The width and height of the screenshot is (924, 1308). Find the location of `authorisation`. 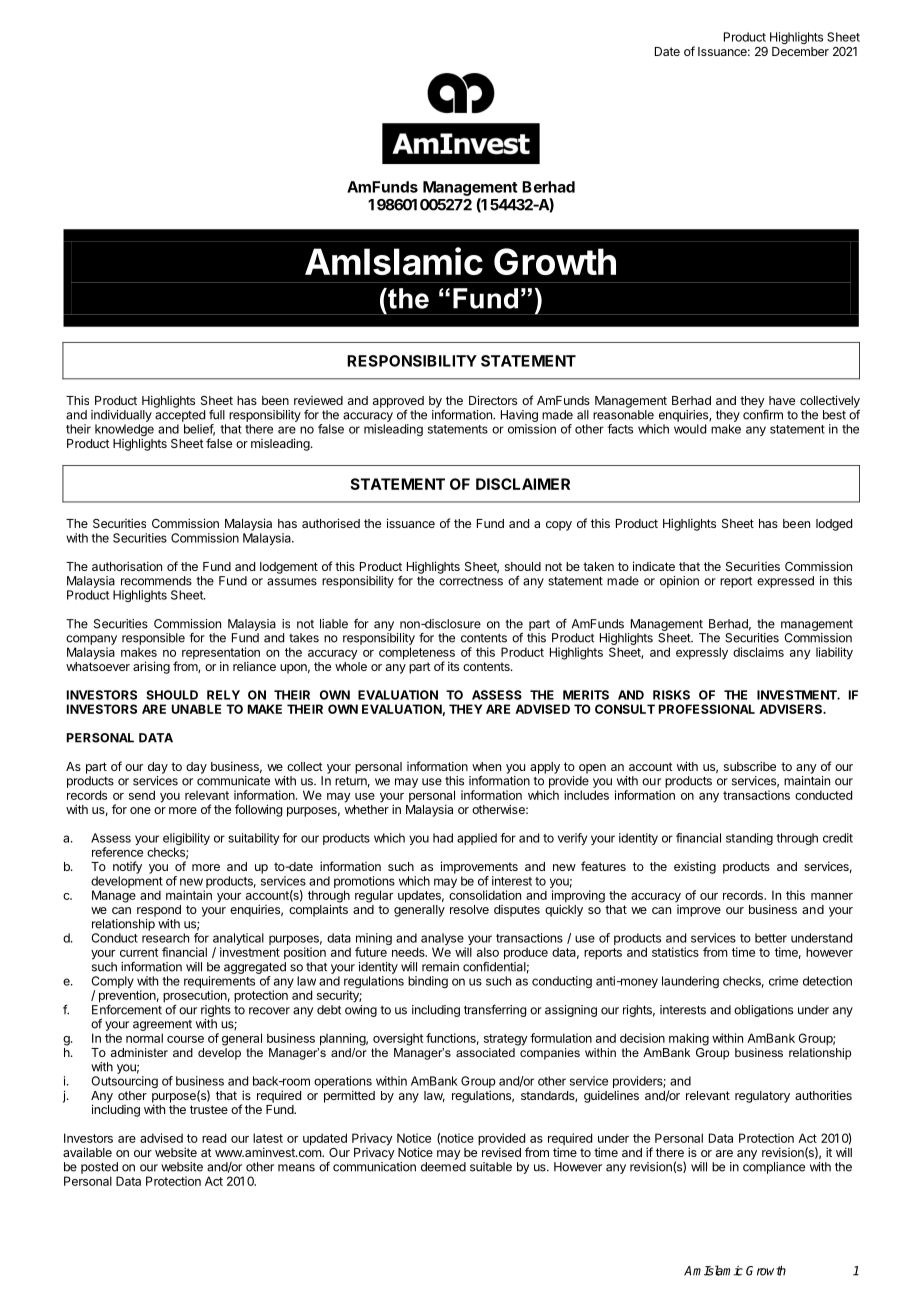

authorisation is located at coordinates (127, 566).
